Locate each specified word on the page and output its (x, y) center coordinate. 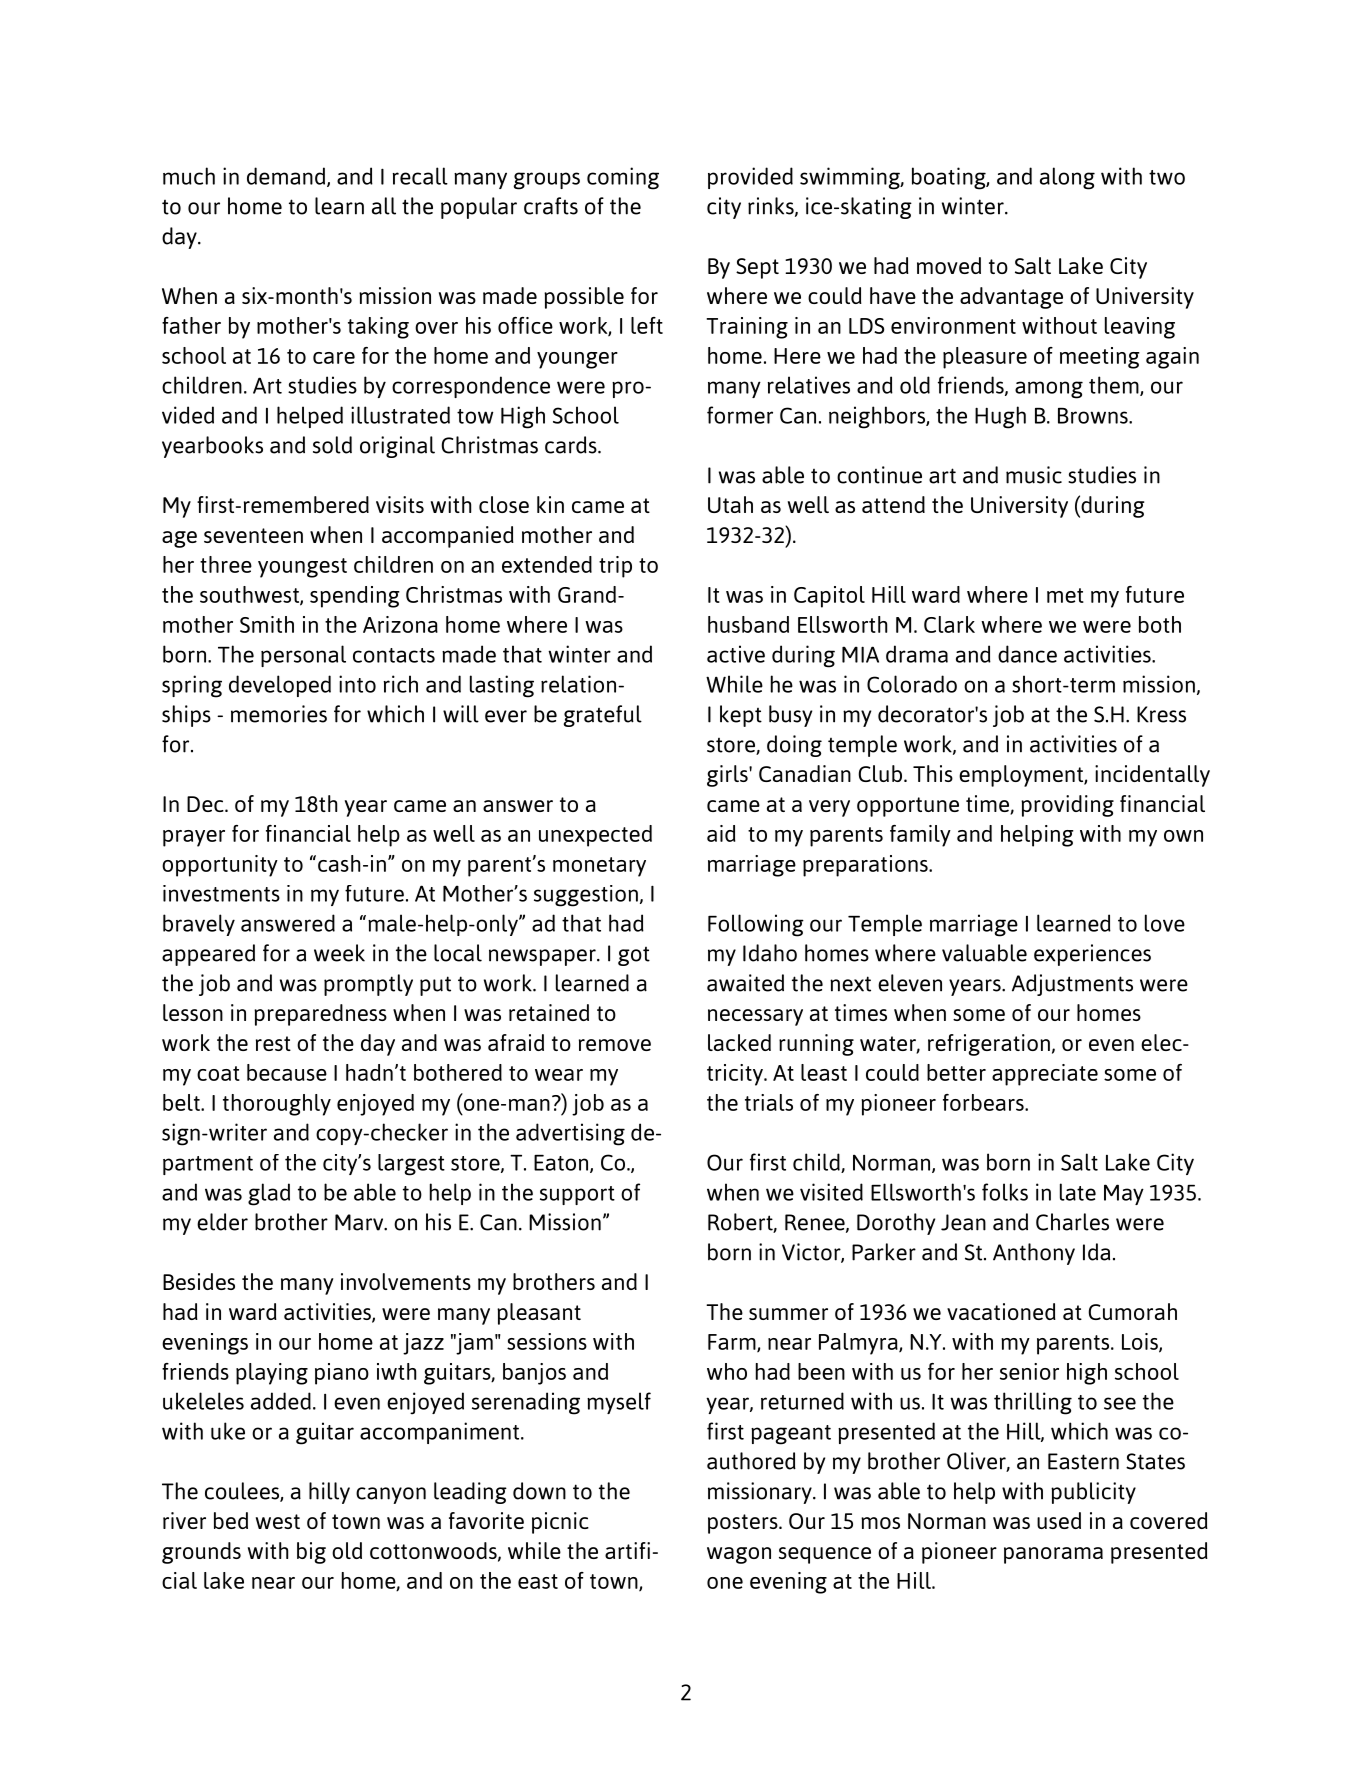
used (1059, 1520)
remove (615, 1045)
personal (303, 656)
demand (287, 177)
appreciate (1045, 1075)
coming (623, 178)
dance (1027, 654)
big (311, 1553)
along (1067, 178)
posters (744, 1524)
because (287, 1072)
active (736, 654)
